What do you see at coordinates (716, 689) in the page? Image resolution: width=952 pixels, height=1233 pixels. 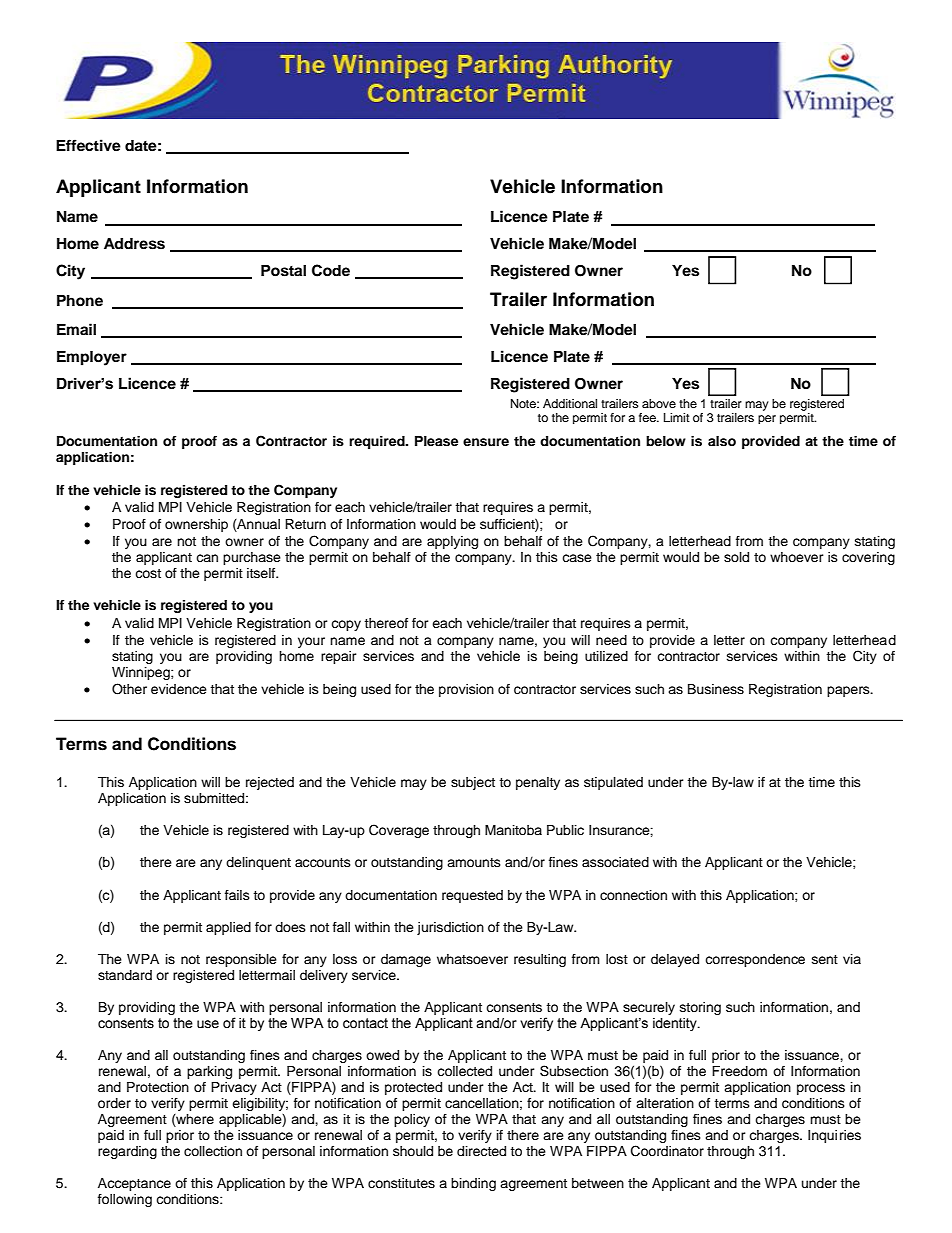 I see `Business` at bounding box center [716, 689].
